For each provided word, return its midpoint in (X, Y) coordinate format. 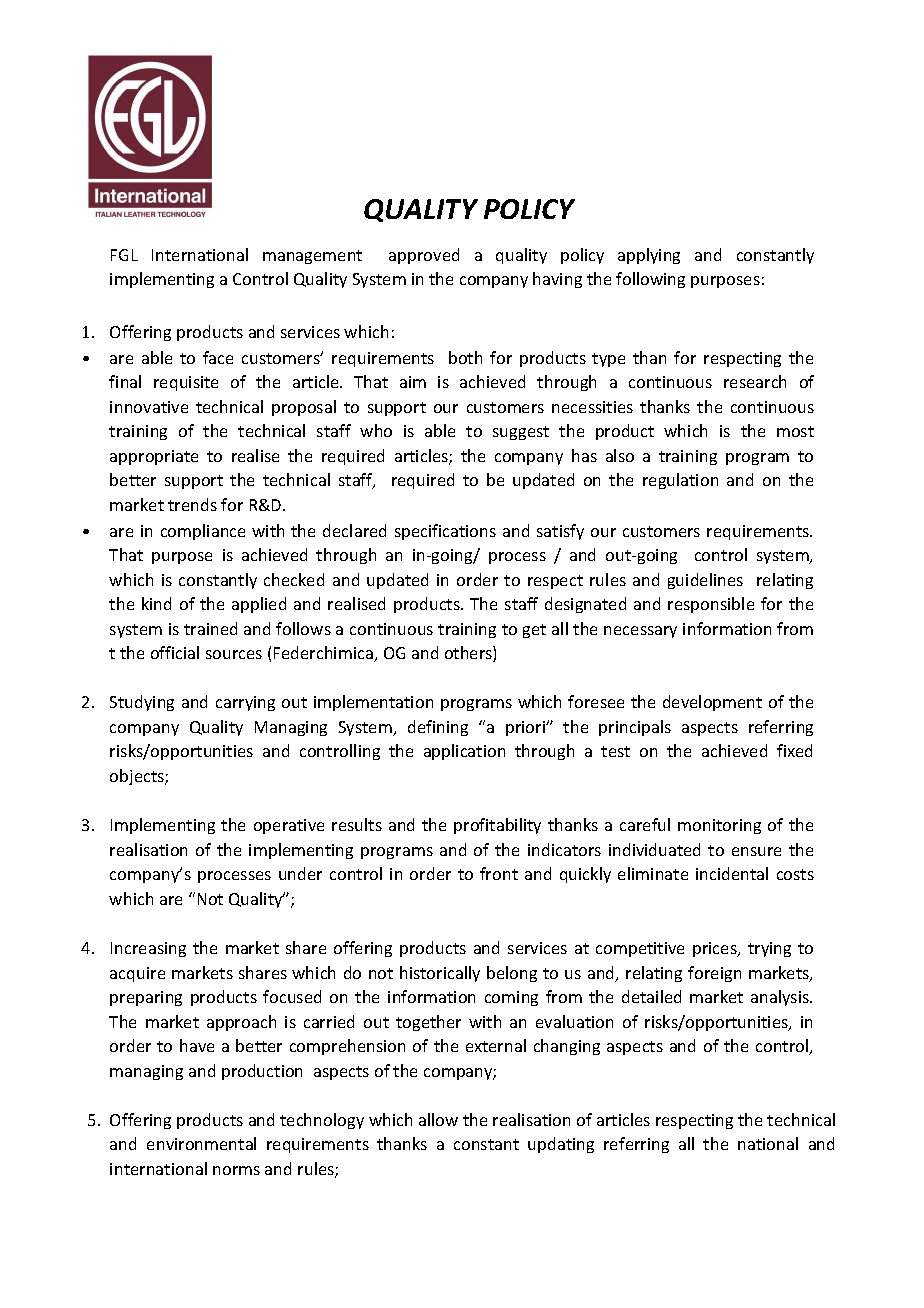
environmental (201, 1143)
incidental (732, 873)
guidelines (705, 581)
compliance (203, 532)
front (499, 873)
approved (424, 256)
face (218, 357)
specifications (445, 532)
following (650, 280)
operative (289, 826)
